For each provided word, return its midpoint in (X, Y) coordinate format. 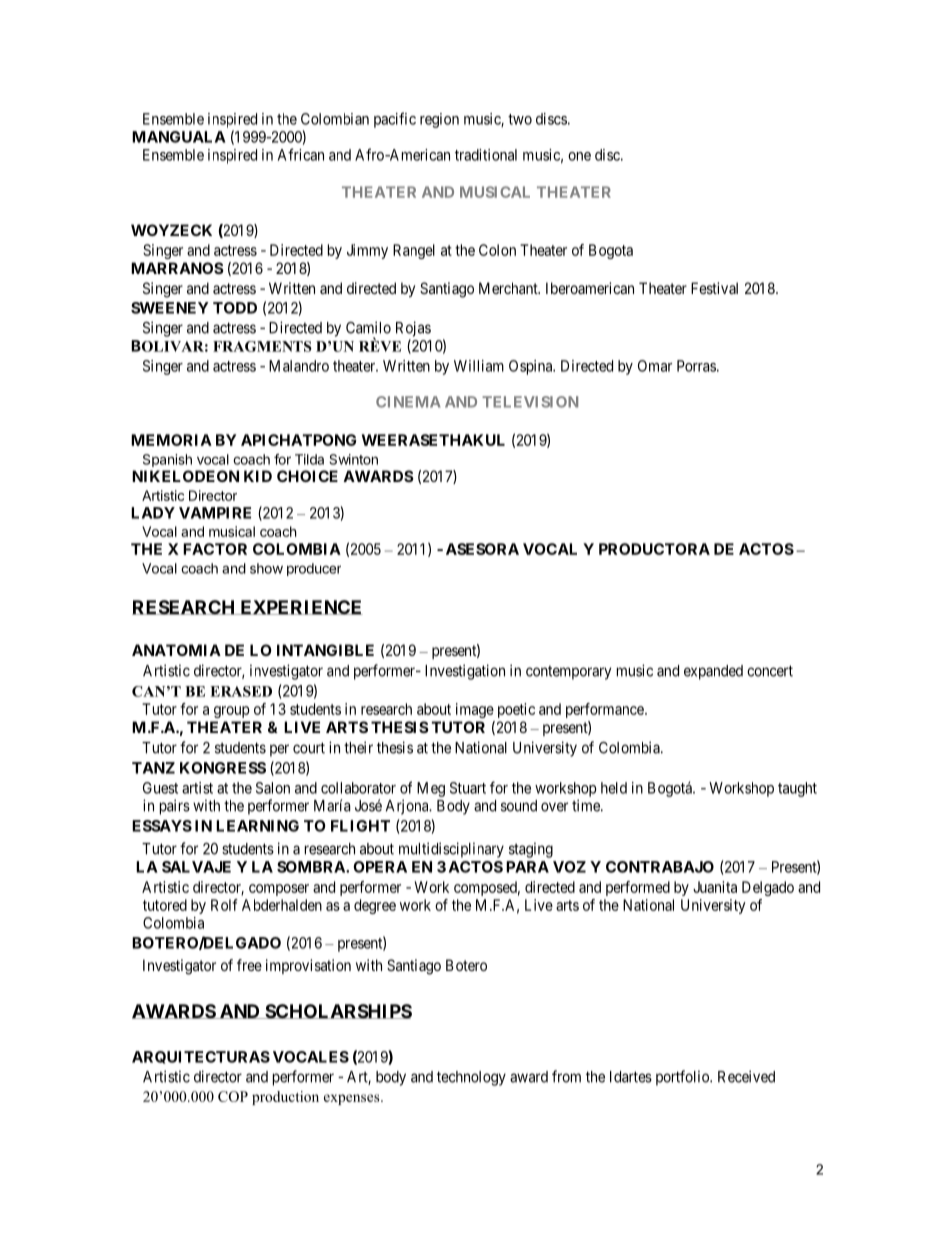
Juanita (715, 887)
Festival (714, 288)
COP (233, 1096)
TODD (235, 308)
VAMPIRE (215, 513)
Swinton (353, 459)
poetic (516, 710)
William (479, 366)
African (301, 154)
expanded (713, 672)
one (579, 156)
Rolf (224, 905)
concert (770, 671)
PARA (527, 867)
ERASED (241, 691)
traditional (486, 155)
